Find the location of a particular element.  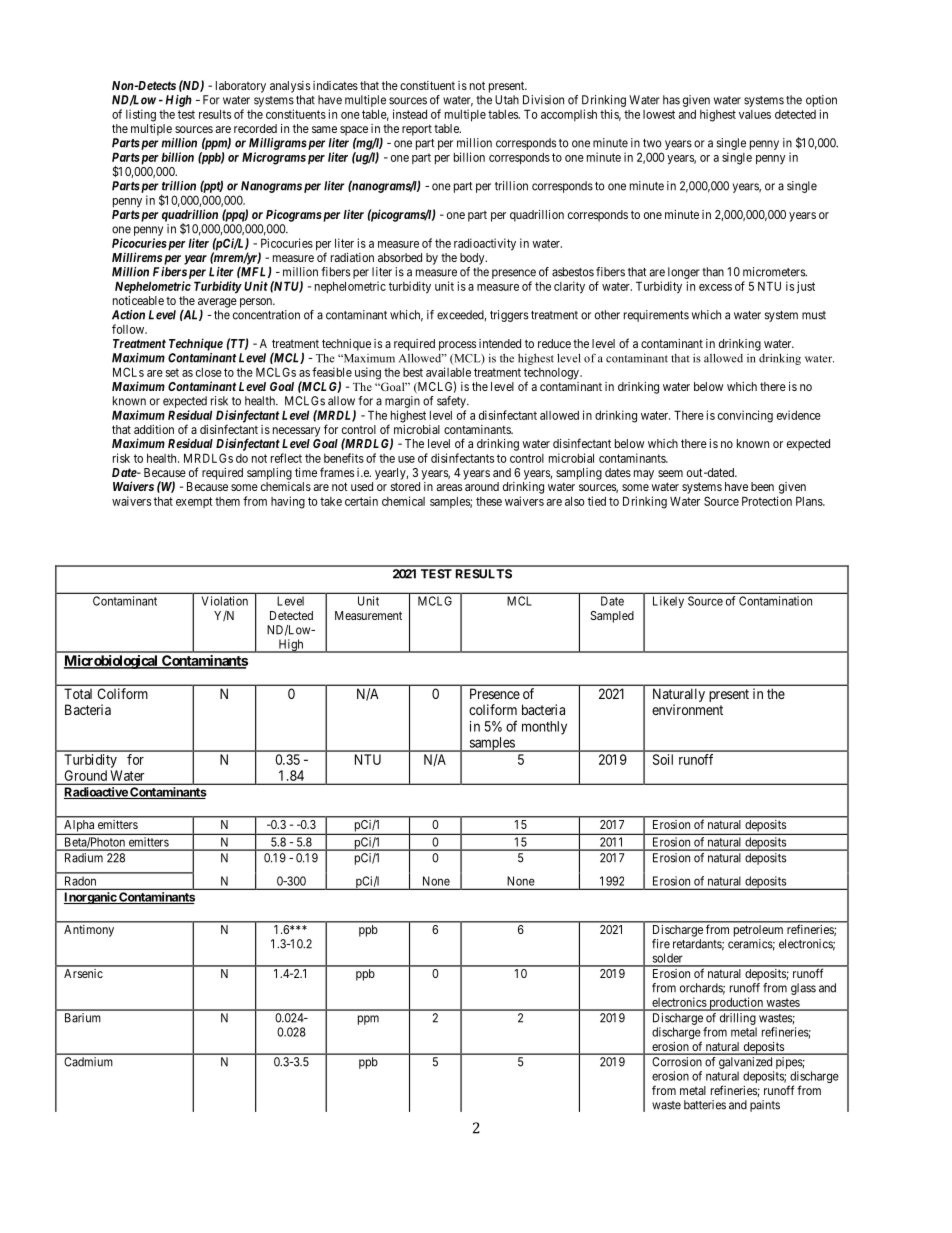

Inorganic is located at coordinates (91, 898).
